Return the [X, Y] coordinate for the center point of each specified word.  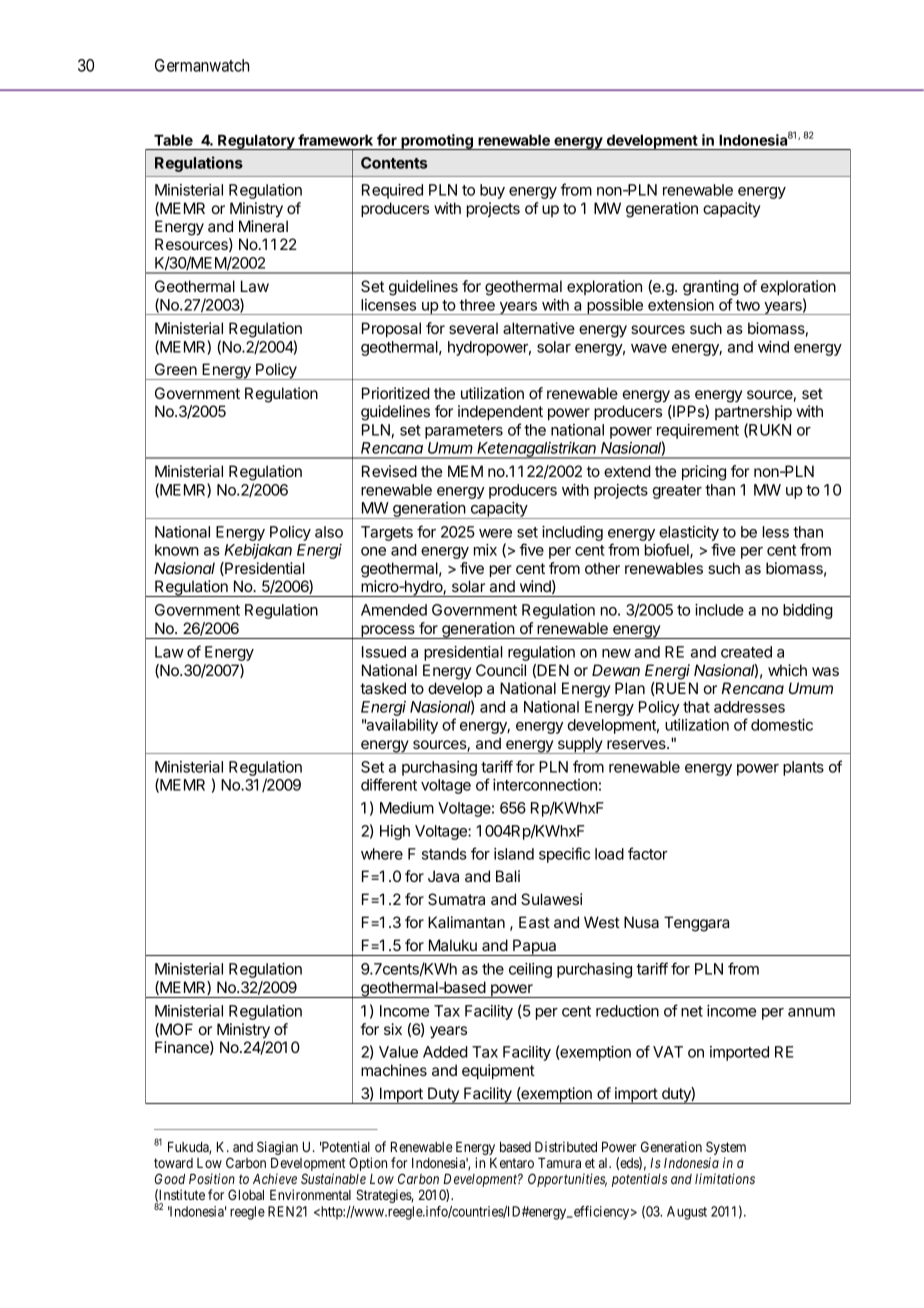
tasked [383, 688]
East [534, 922]
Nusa [641, 922]
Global [246, 1194]
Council [501, 670]
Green [176, 369]
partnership [753, 412]
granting [711, 288]
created [746, 652]
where [382, 854]
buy [492, 191]
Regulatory [256, 142]
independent [500, 412]
